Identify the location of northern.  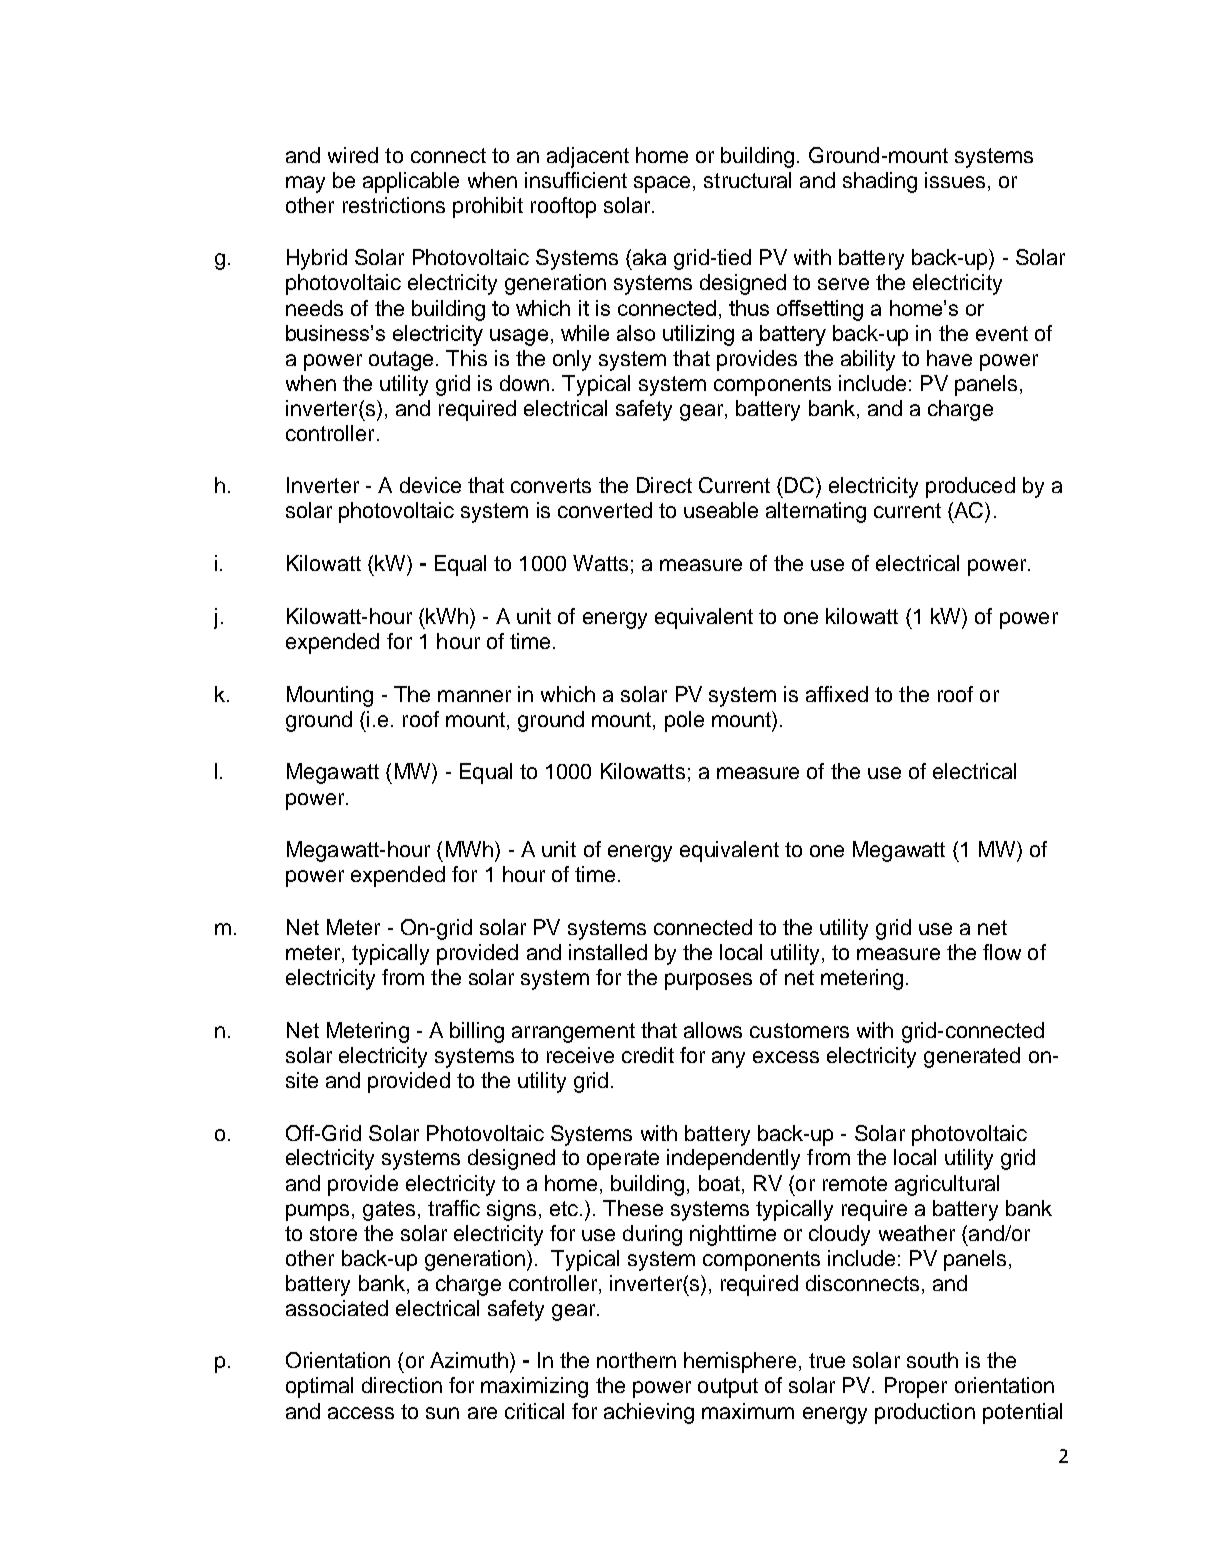
(636, 1360).
